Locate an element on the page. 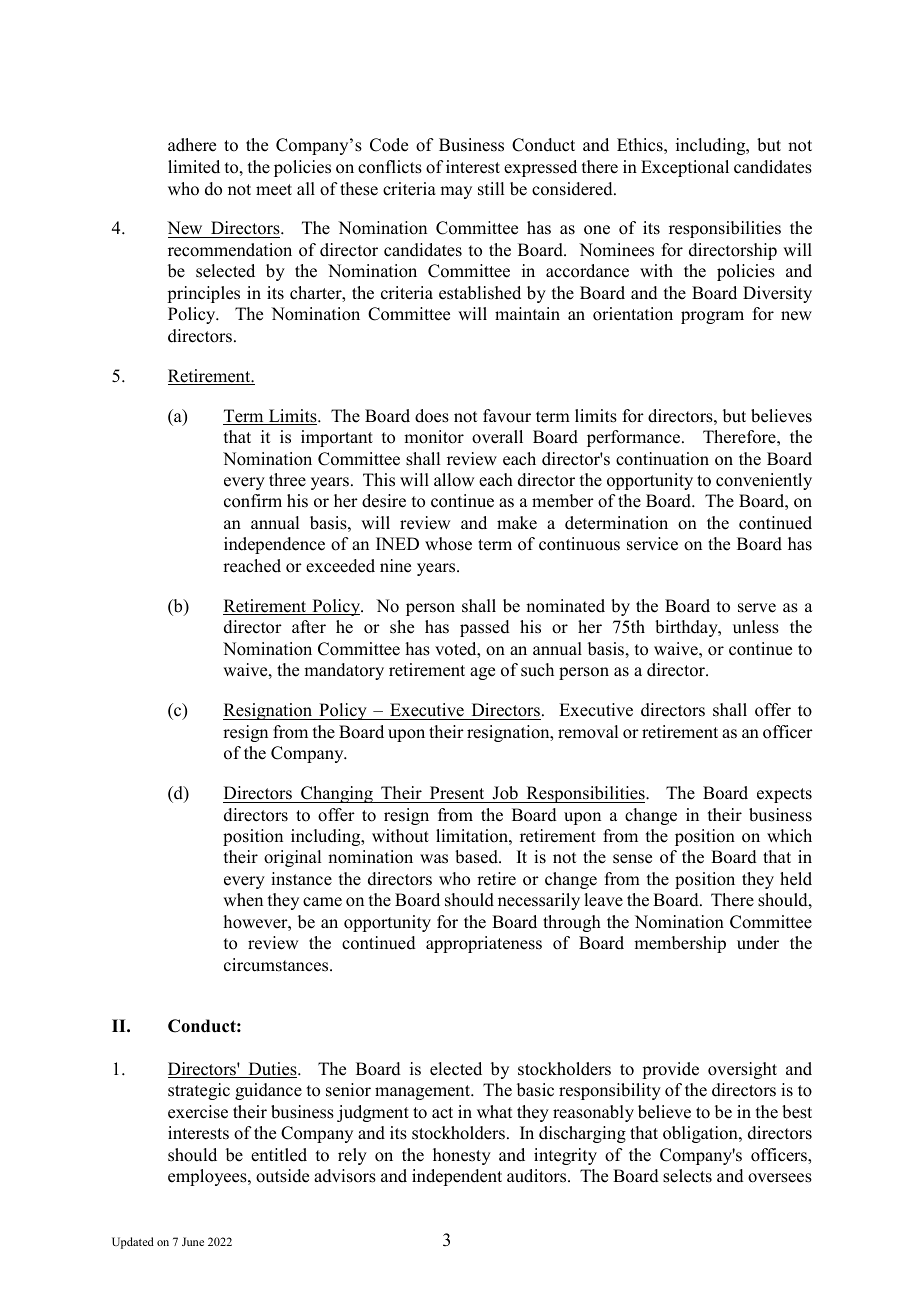 Image resolution: width=924 pixels, height=1307 pixels. may is located at coordinates (456, 192).
